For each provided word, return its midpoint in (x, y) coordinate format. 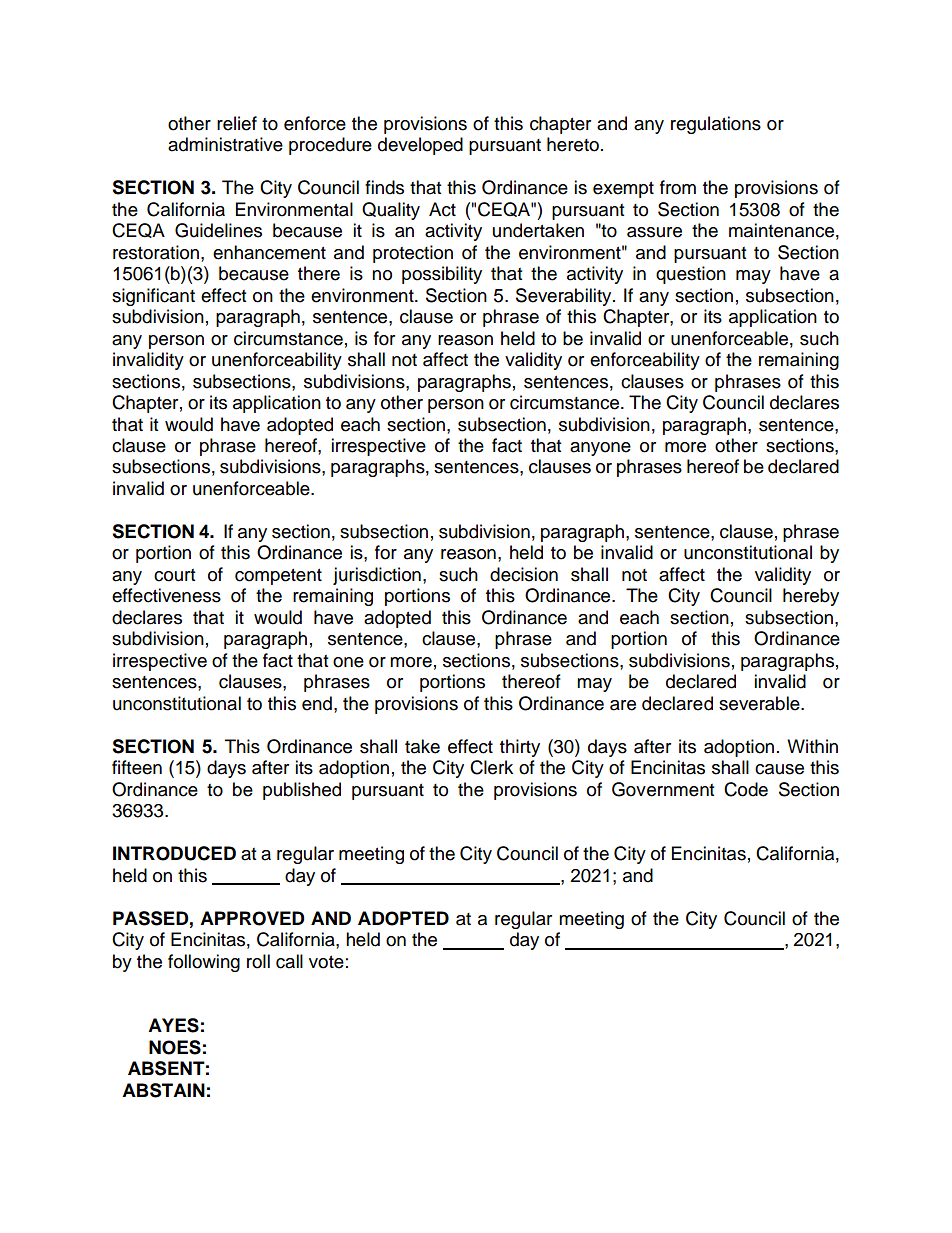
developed (420, 146)
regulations (716, 125)
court (174, 575)
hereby (811, 597)
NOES (175, 1047)
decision (524, 574)
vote (326, 962)
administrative (225, 144)
